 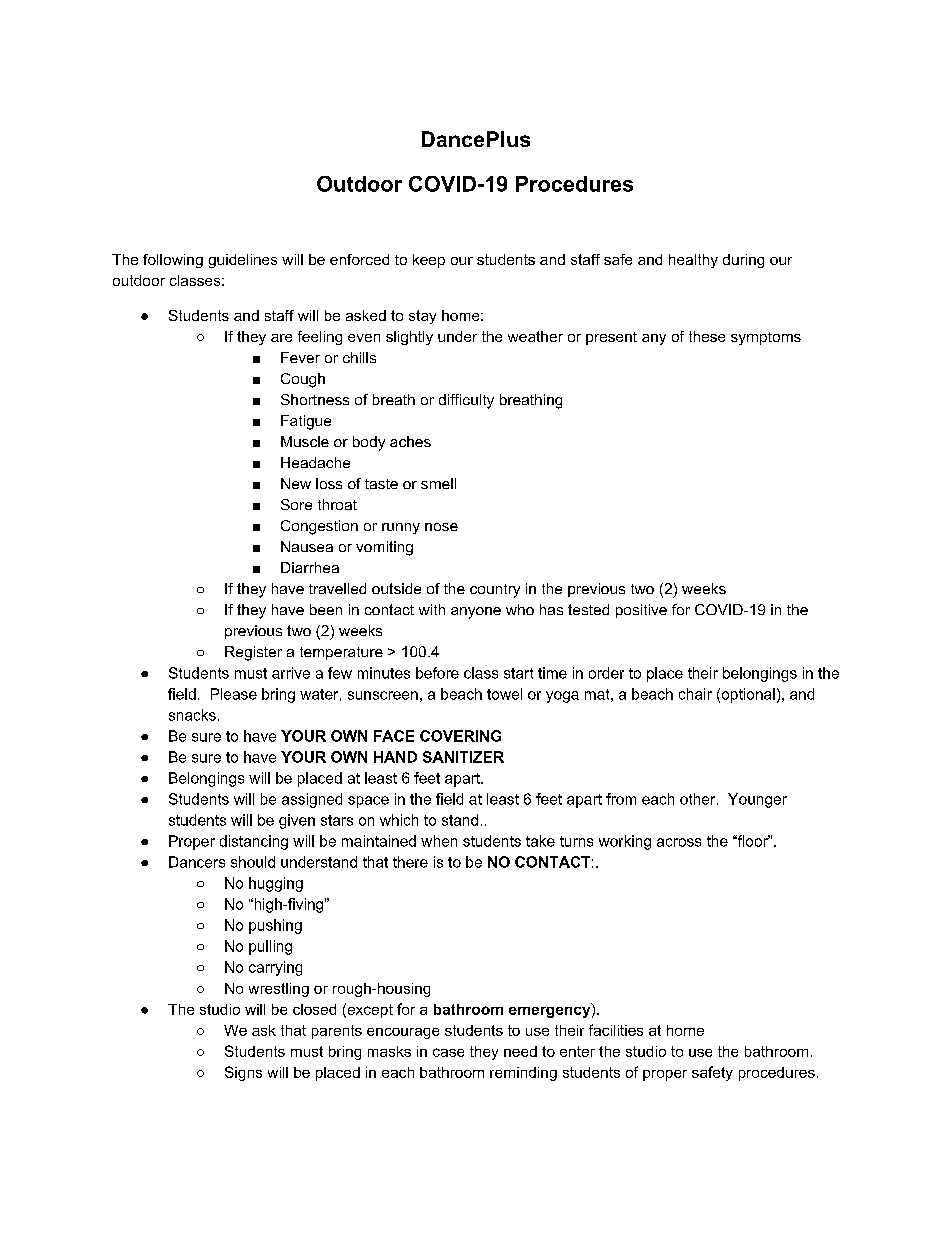 I want to click on Signs, so click(x=243, y=1073).
